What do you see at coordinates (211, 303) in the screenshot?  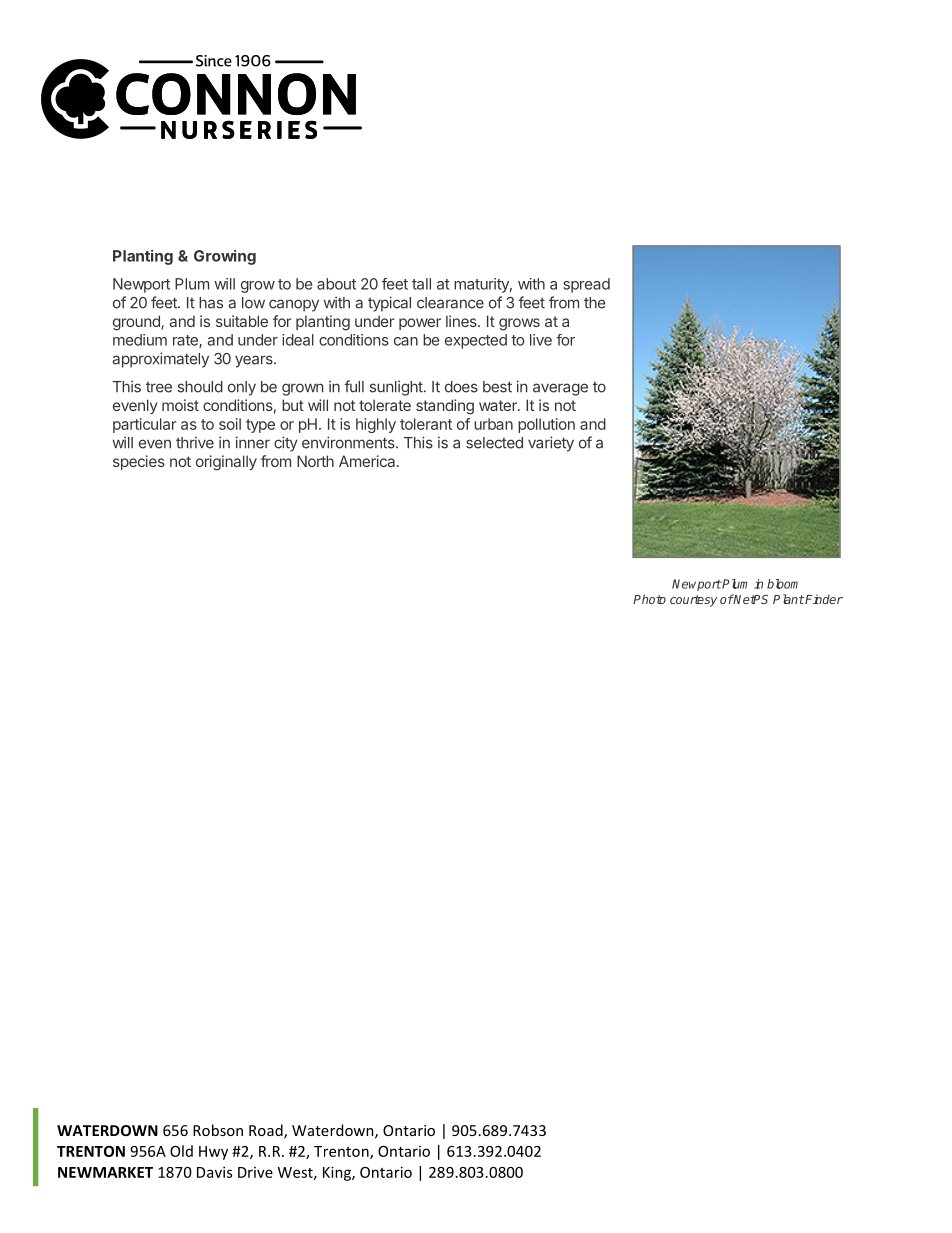 I see `has` at bounding box center [211, 303].
